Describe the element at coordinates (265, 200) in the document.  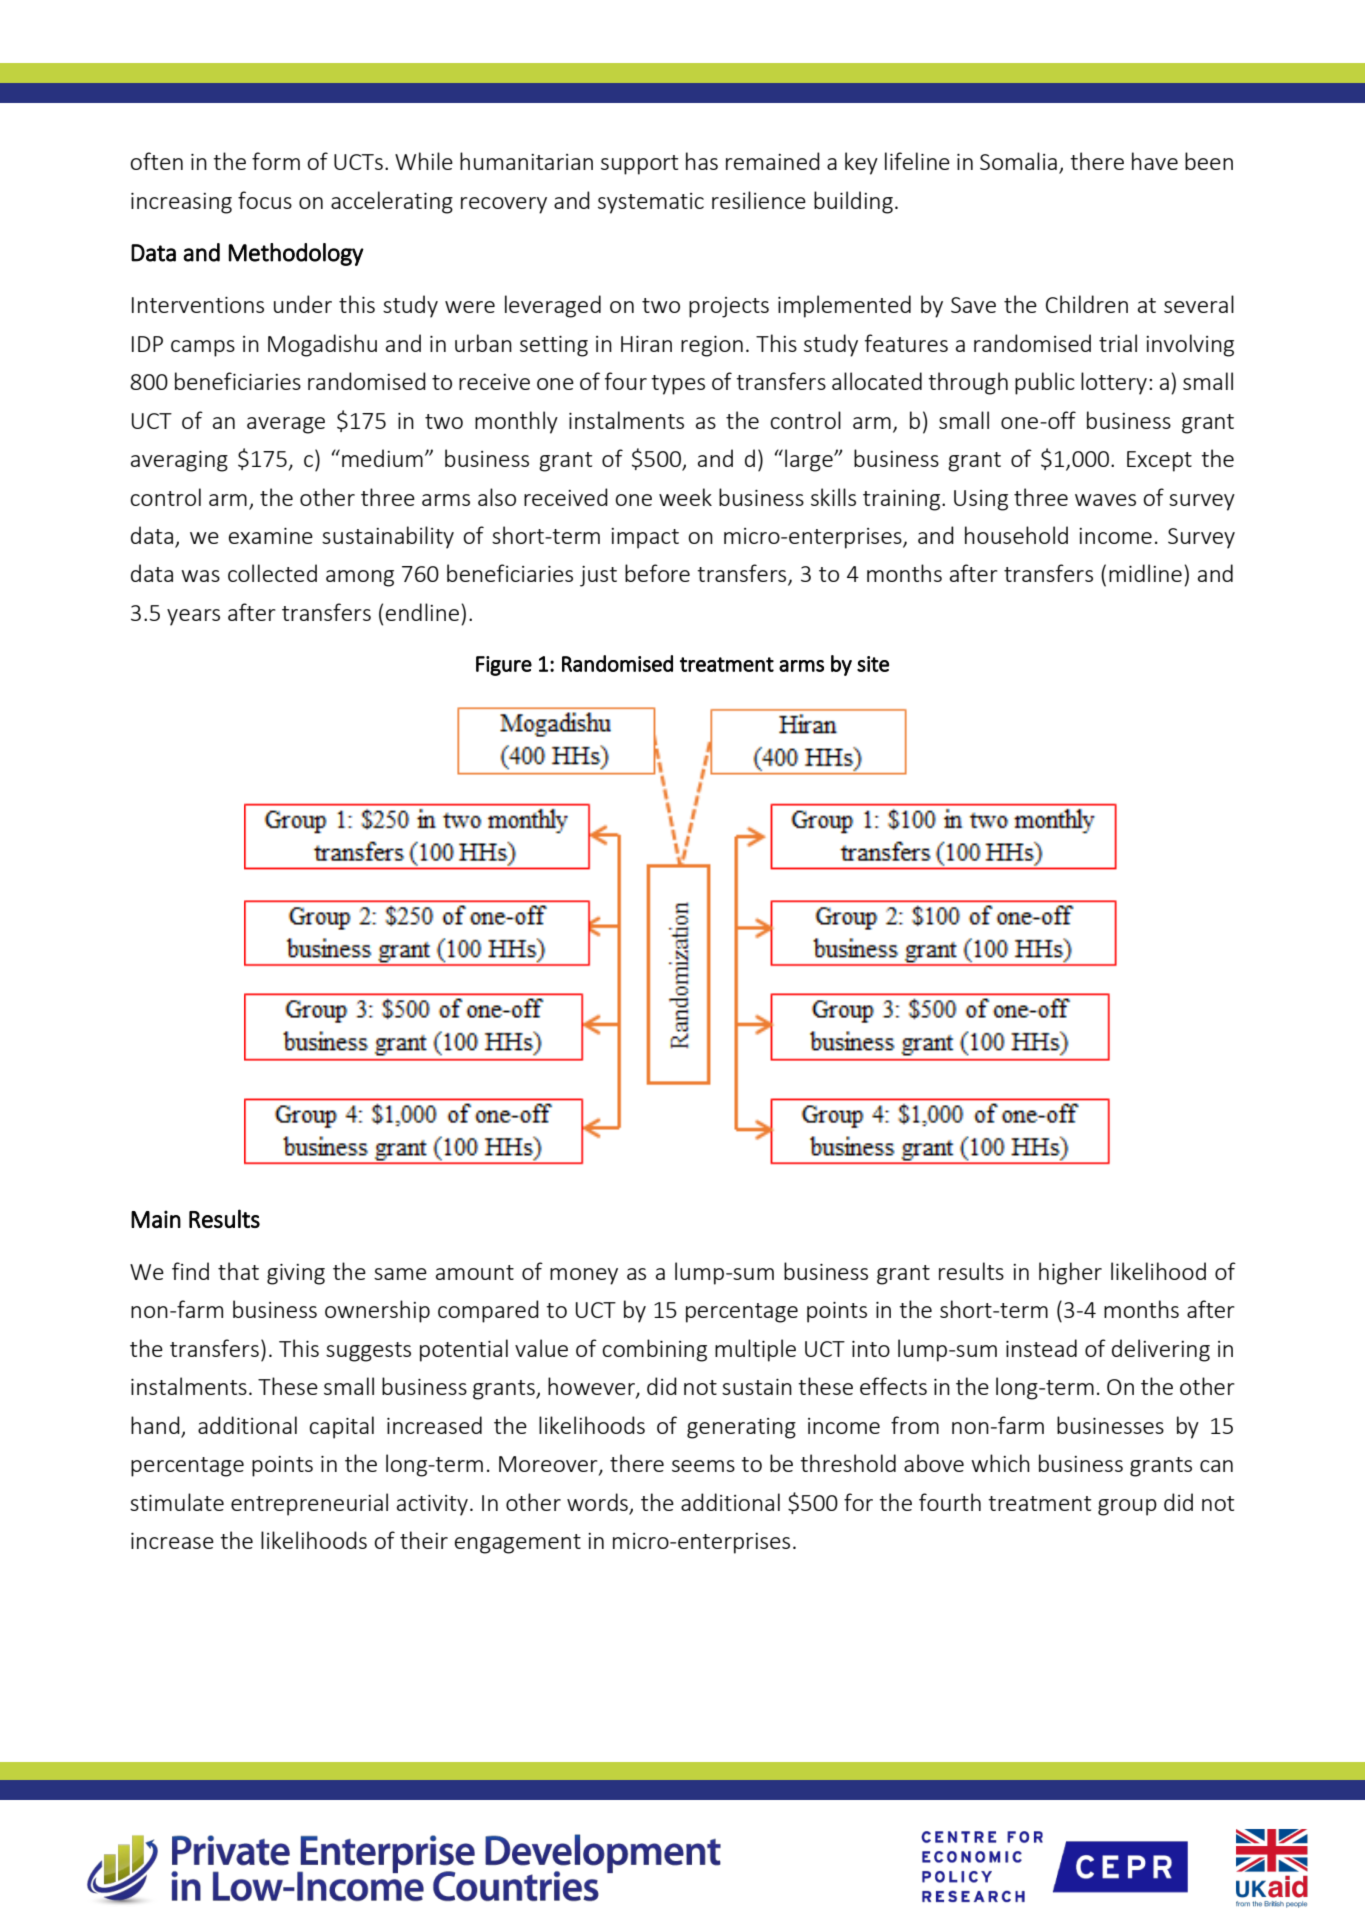
I see `focus` at that location.
